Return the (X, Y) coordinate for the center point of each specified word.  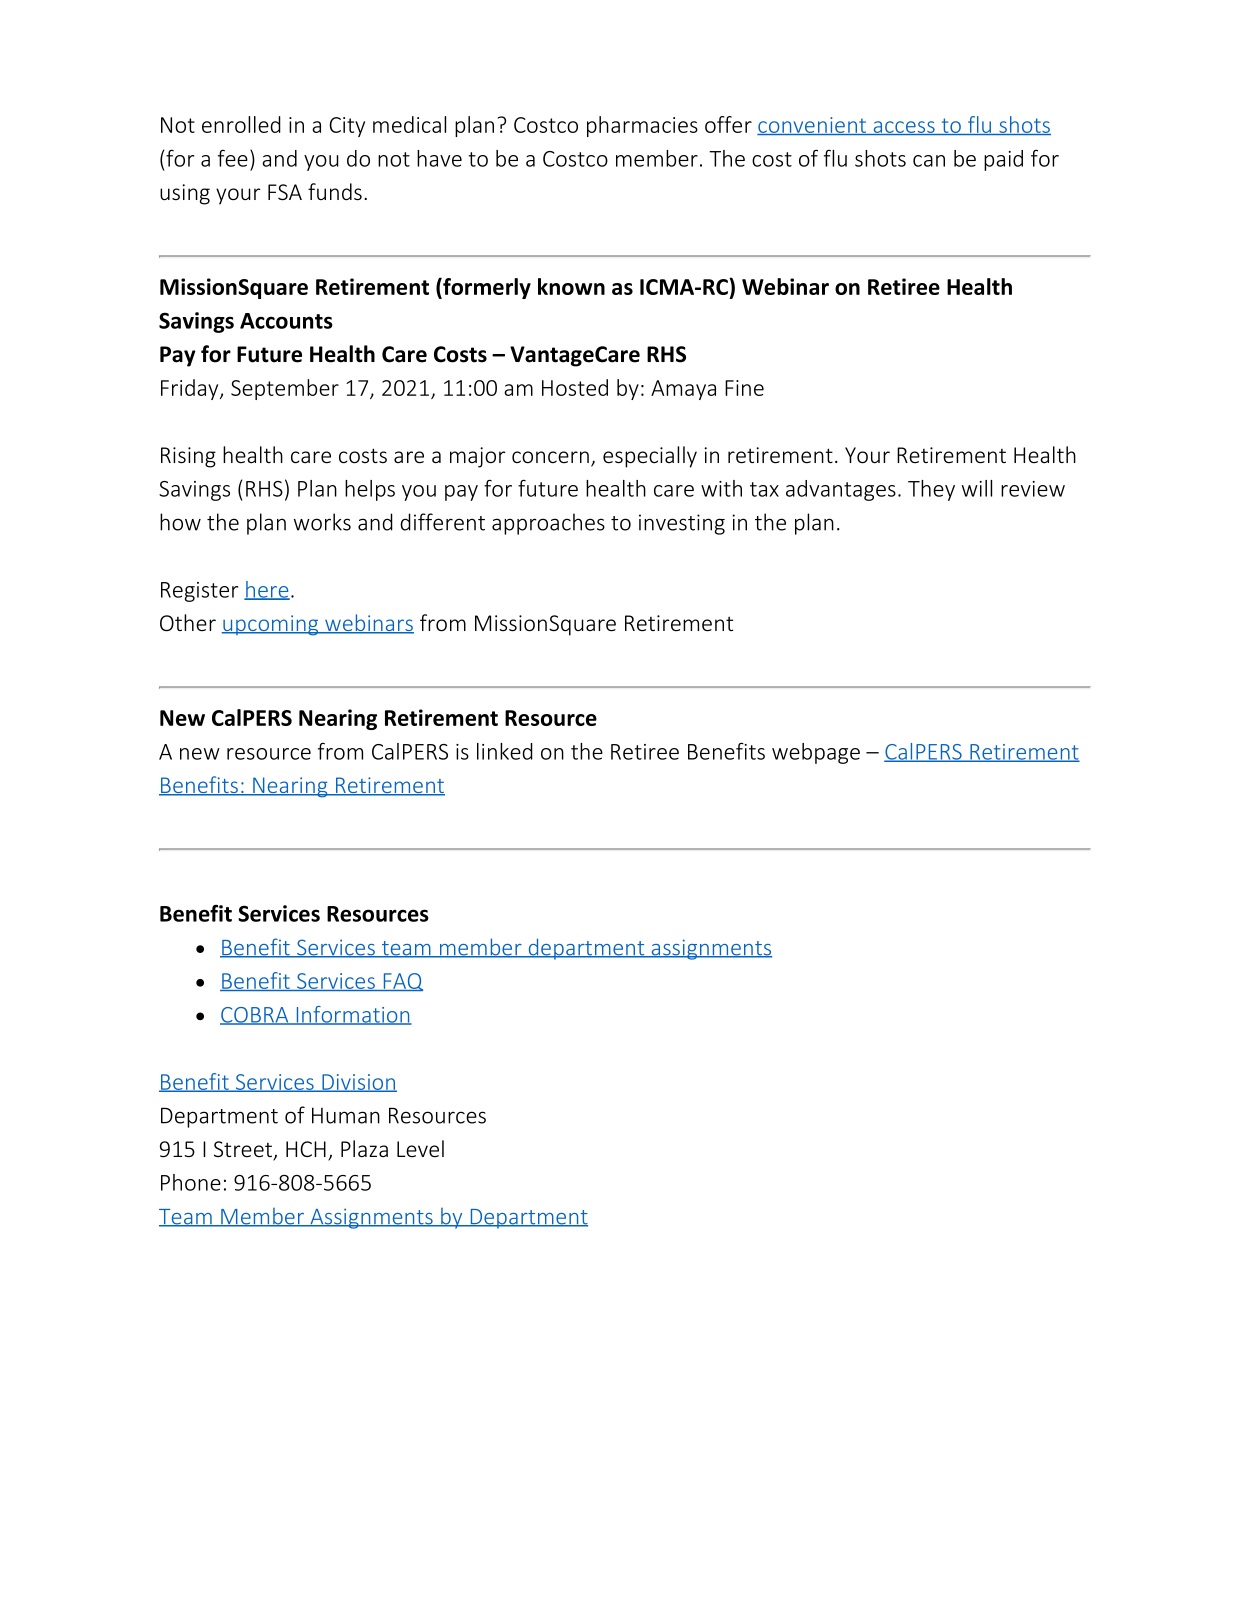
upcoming (271, 625)
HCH (306, 1149)
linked (505, 751)
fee (233, 158)
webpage (816, 753)
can (929, 161)
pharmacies (642, 126)
